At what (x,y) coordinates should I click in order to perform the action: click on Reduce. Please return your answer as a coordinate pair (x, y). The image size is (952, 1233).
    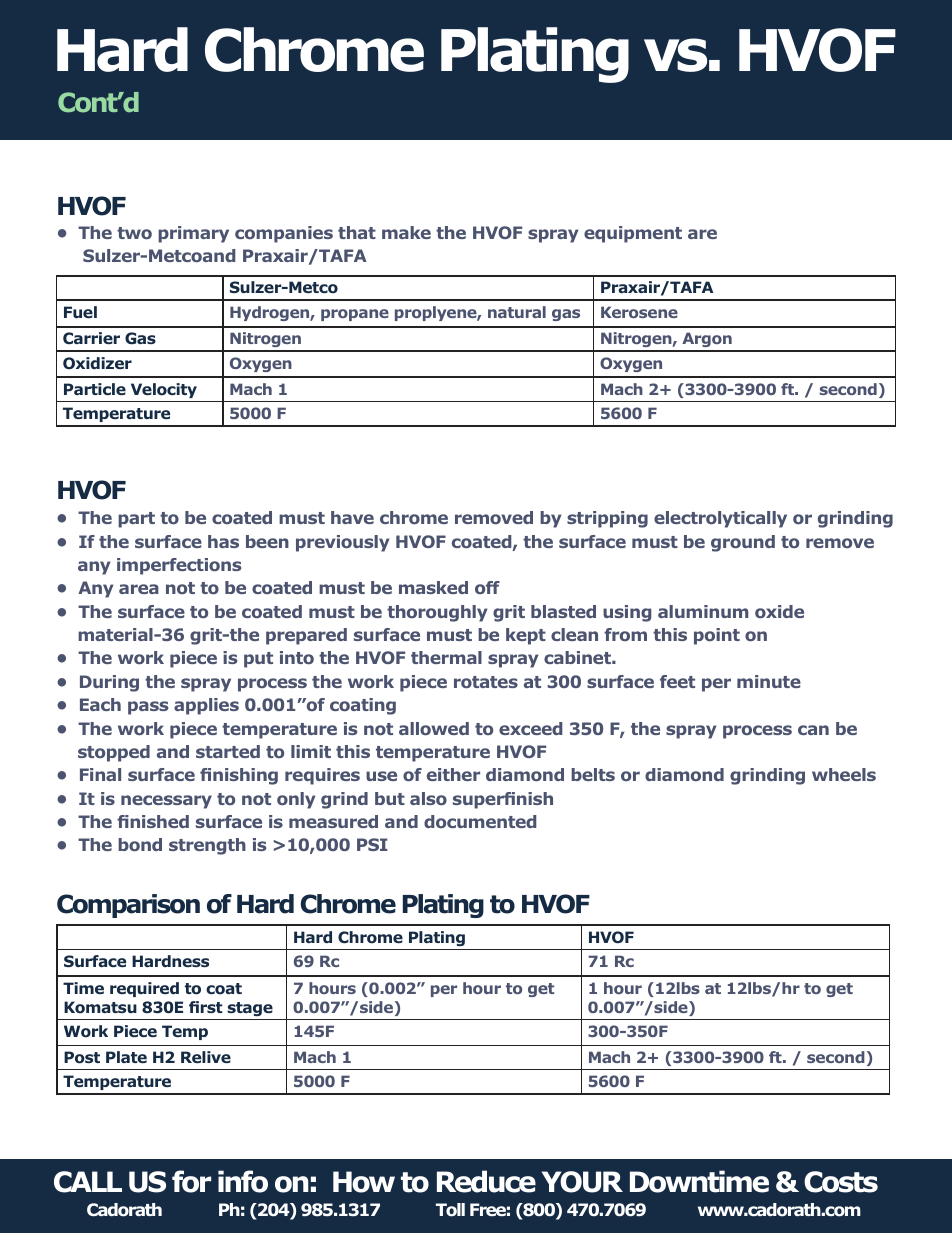
    Looking at the image, I should click on (486, 1181).
